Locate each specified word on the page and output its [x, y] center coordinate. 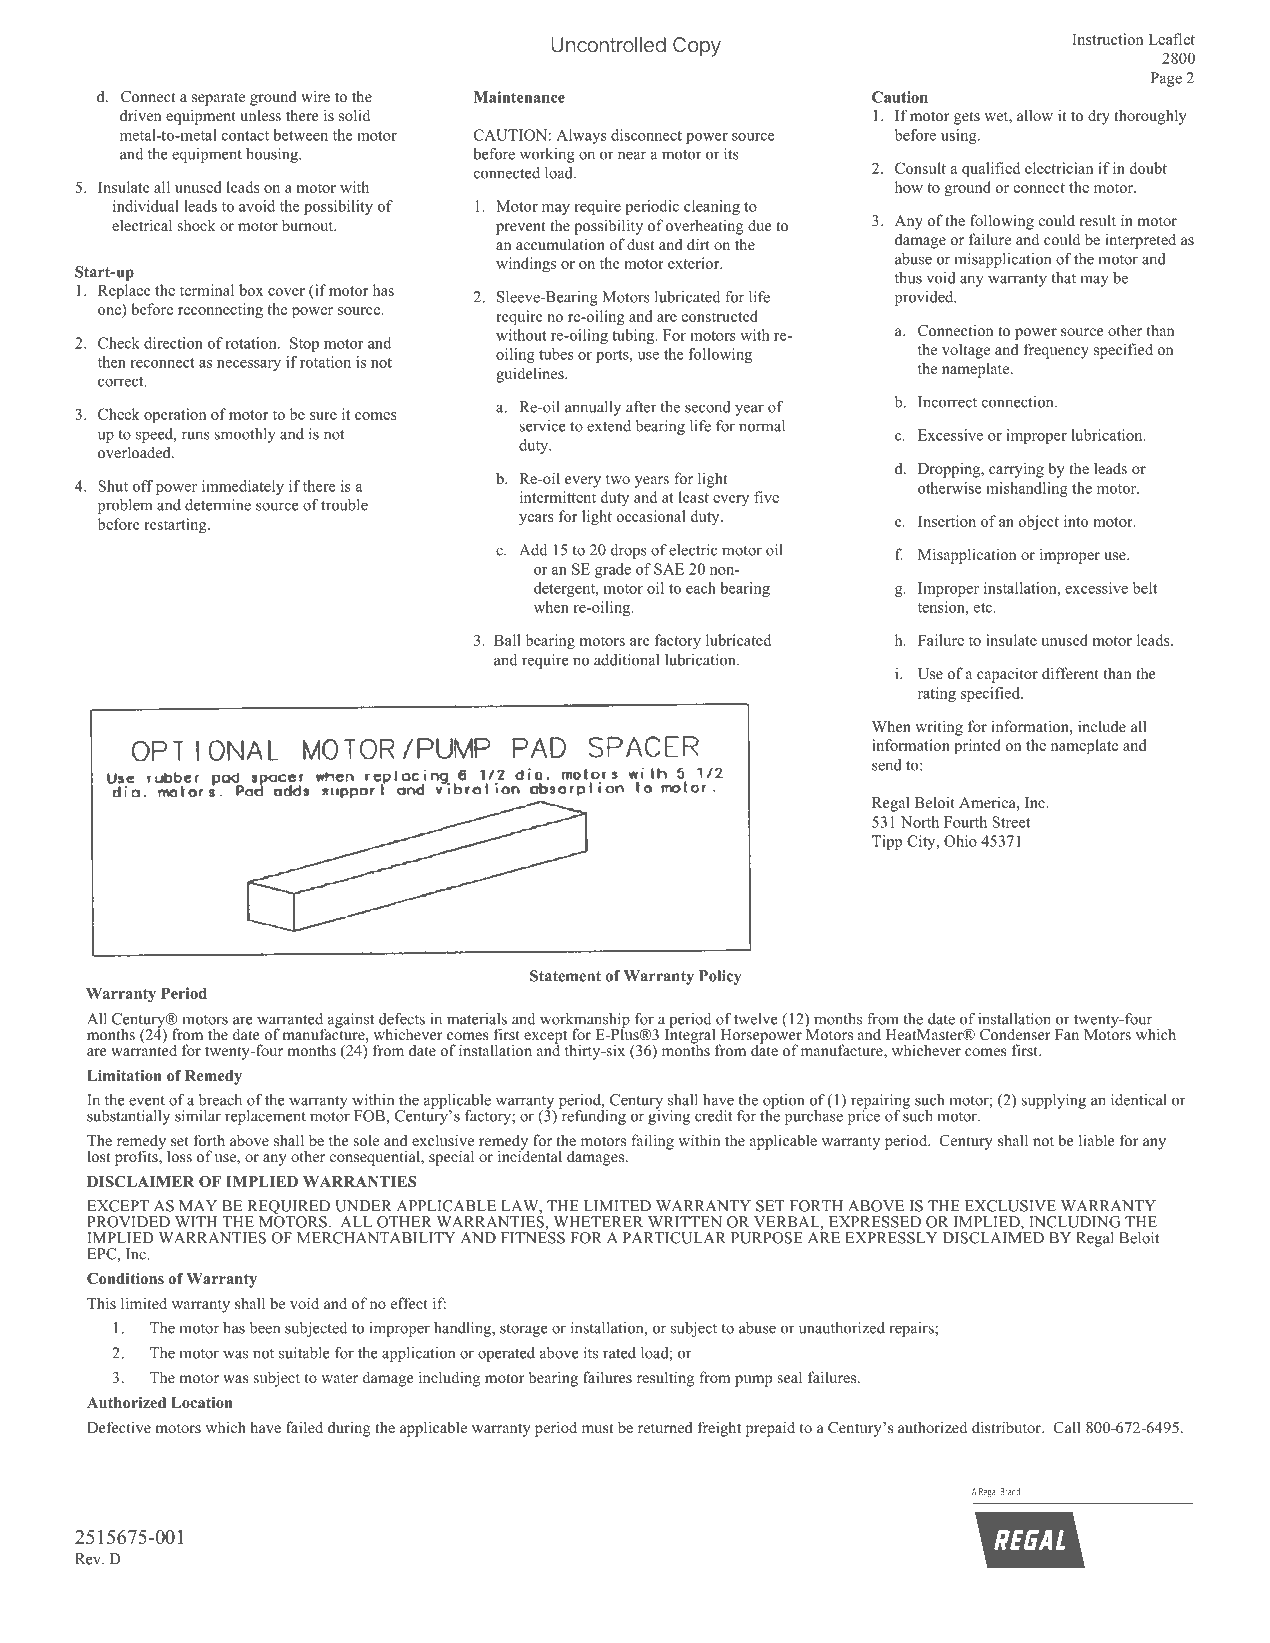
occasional [651, 516]
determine [218, 505]
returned [665, 1427]
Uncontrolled [608, 45]
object [1039, 523]
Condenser [1015, 1034]
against [349, 1021]
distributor [1007, 1427]
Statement [565, 976]
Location [202, 1402]
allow [1035, 115]
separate [218, 99]
